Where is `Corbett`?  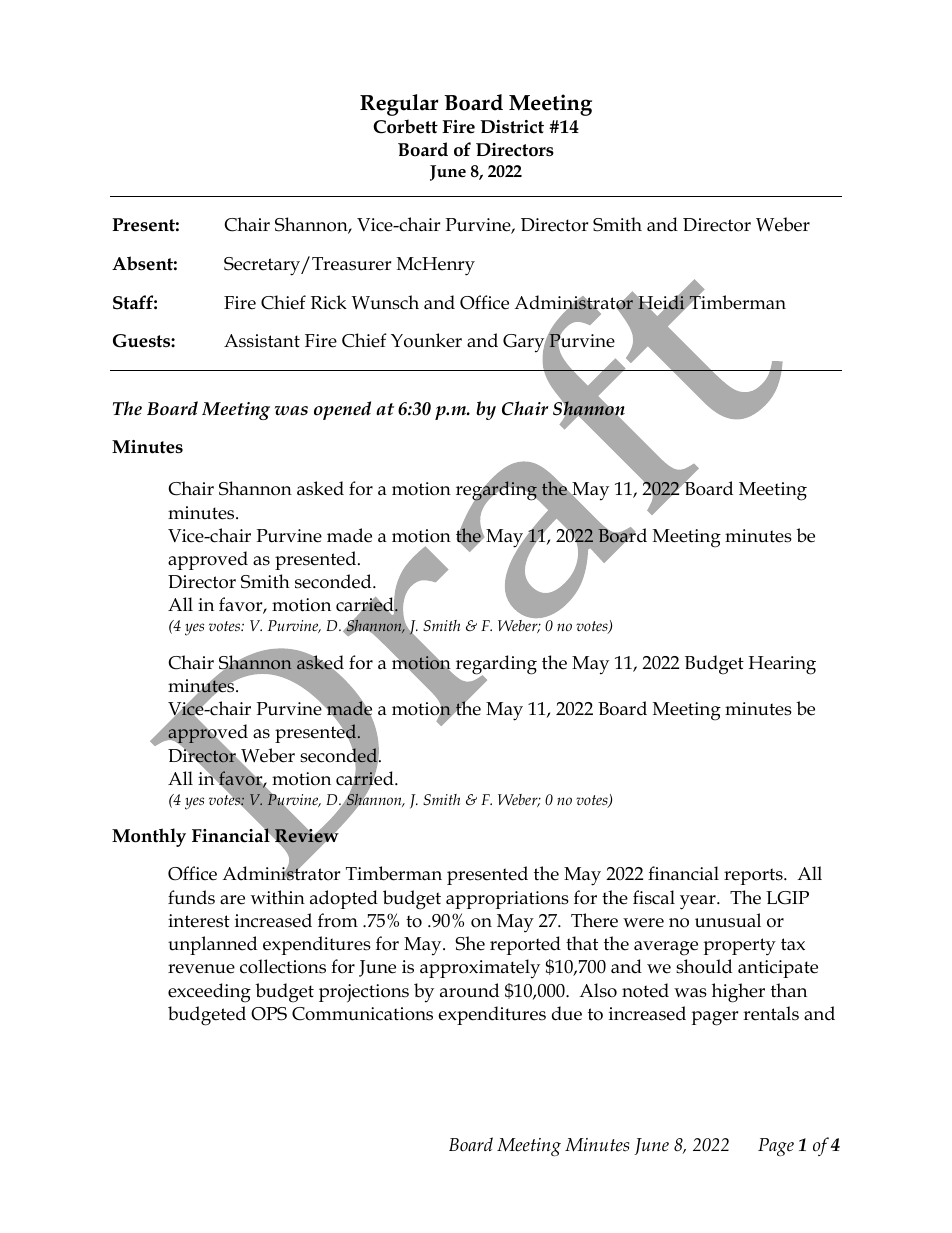
Corbett is located at coordinates (405, 126).
